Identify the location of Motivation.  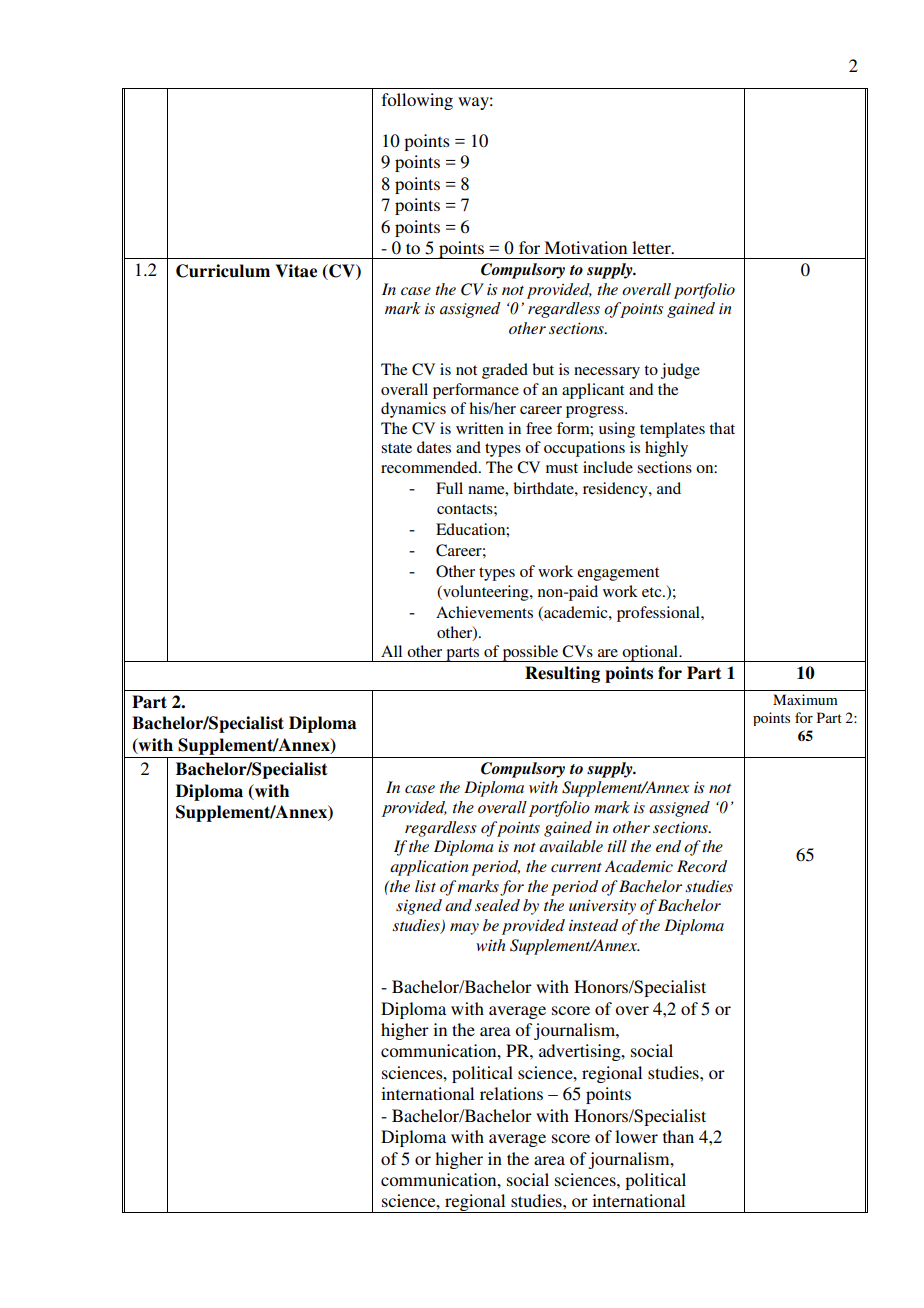
(585, 247).
